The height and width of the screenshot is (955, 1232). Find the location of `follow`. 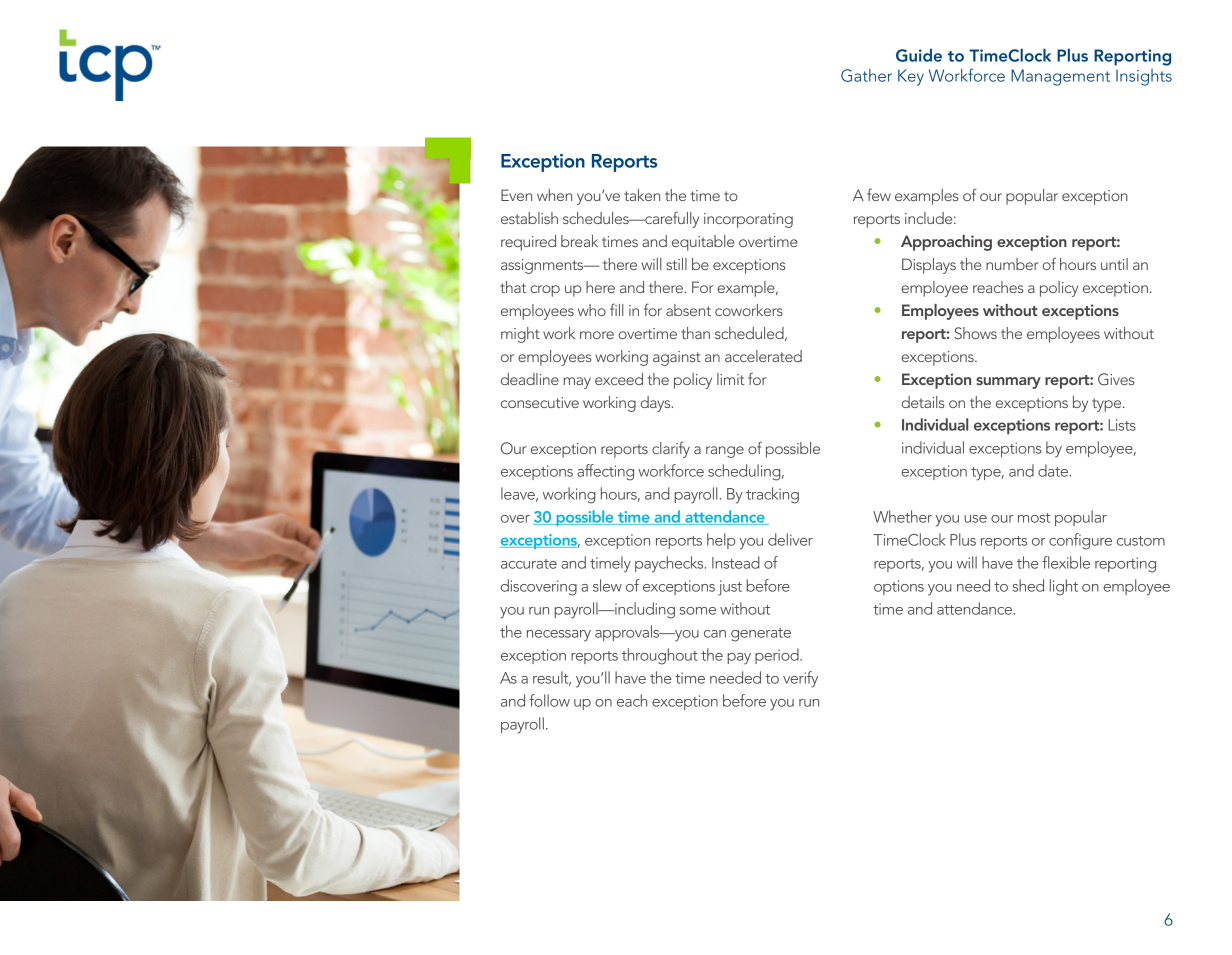

follow is located at coordinates (549, 700).
